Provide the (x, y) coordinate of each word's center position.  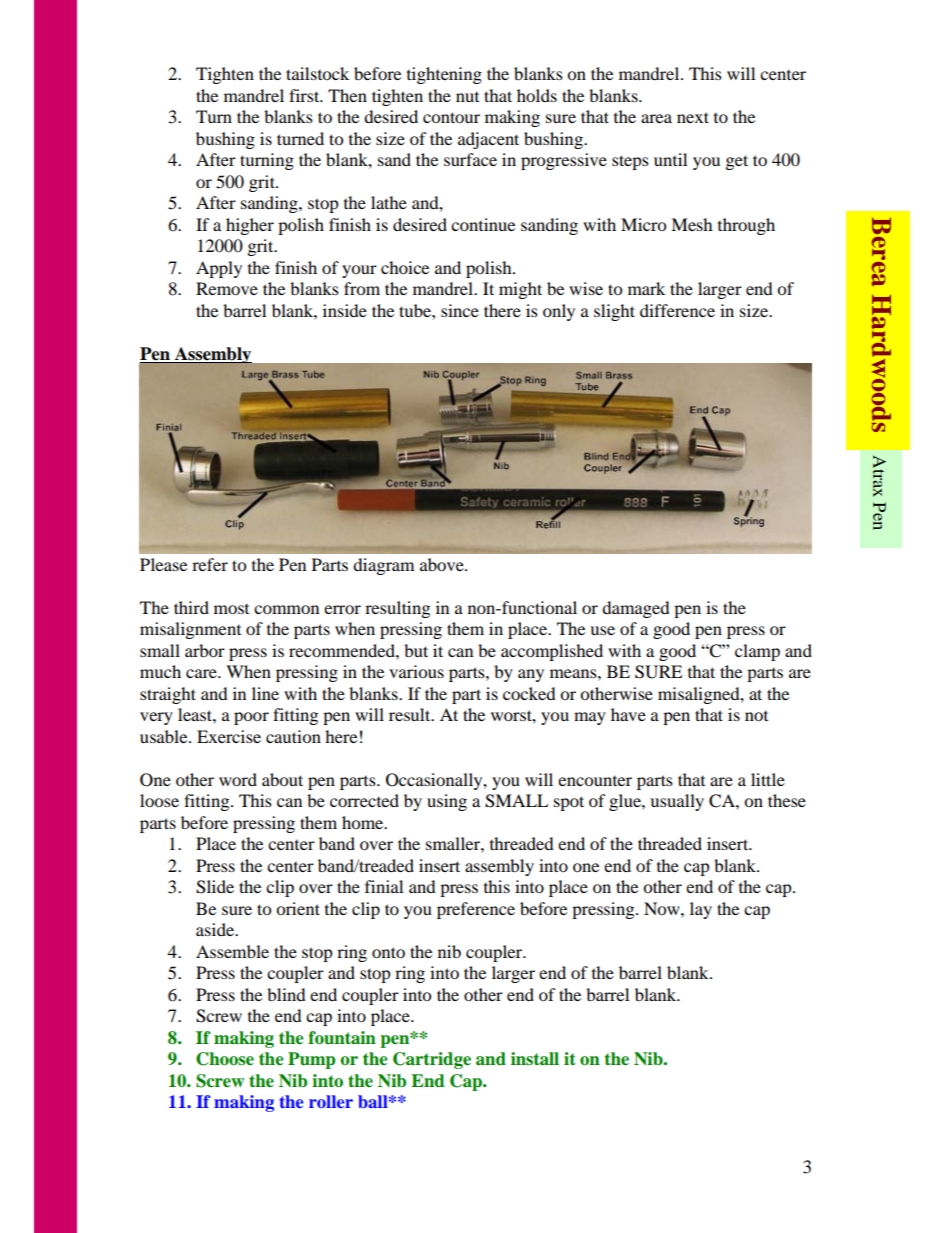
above (443, 564)
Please (163, 564)
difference (677, 310)
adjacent (488, 140)
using (447, 802)
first (305, 95)
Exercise (229, 736)
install (535, 1059)
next (693, 117)
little (768, 779)
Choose (225, 1059)
